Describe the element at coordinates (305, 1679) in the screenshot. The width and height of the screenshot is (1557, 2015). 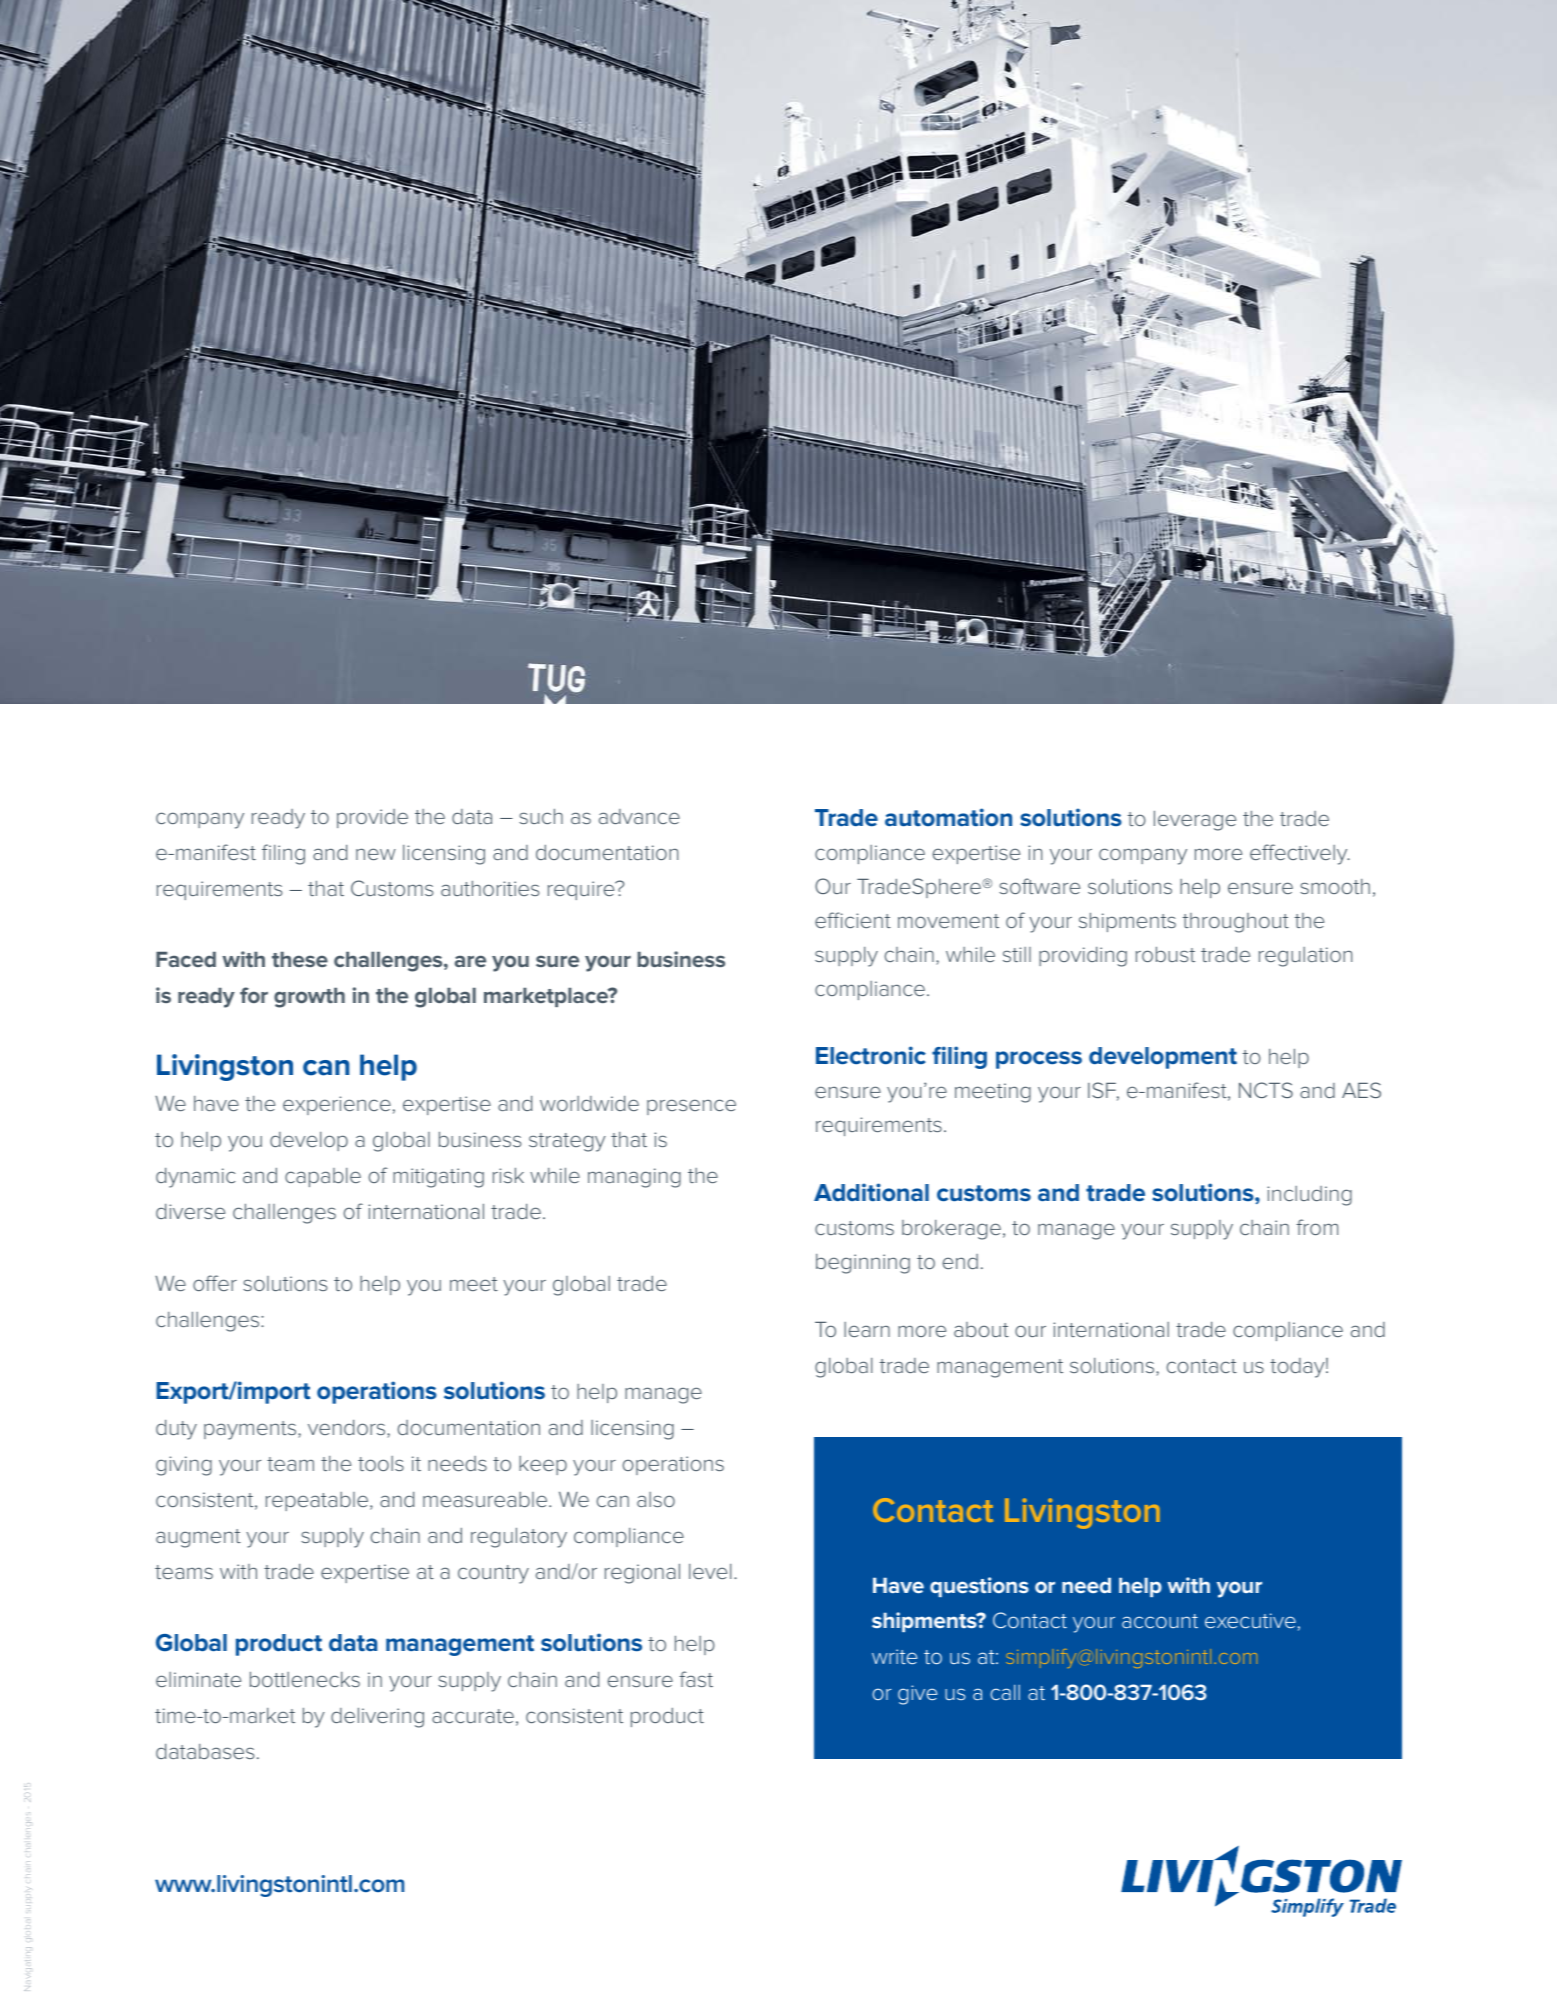
I see `bottlenecks` at that location.
